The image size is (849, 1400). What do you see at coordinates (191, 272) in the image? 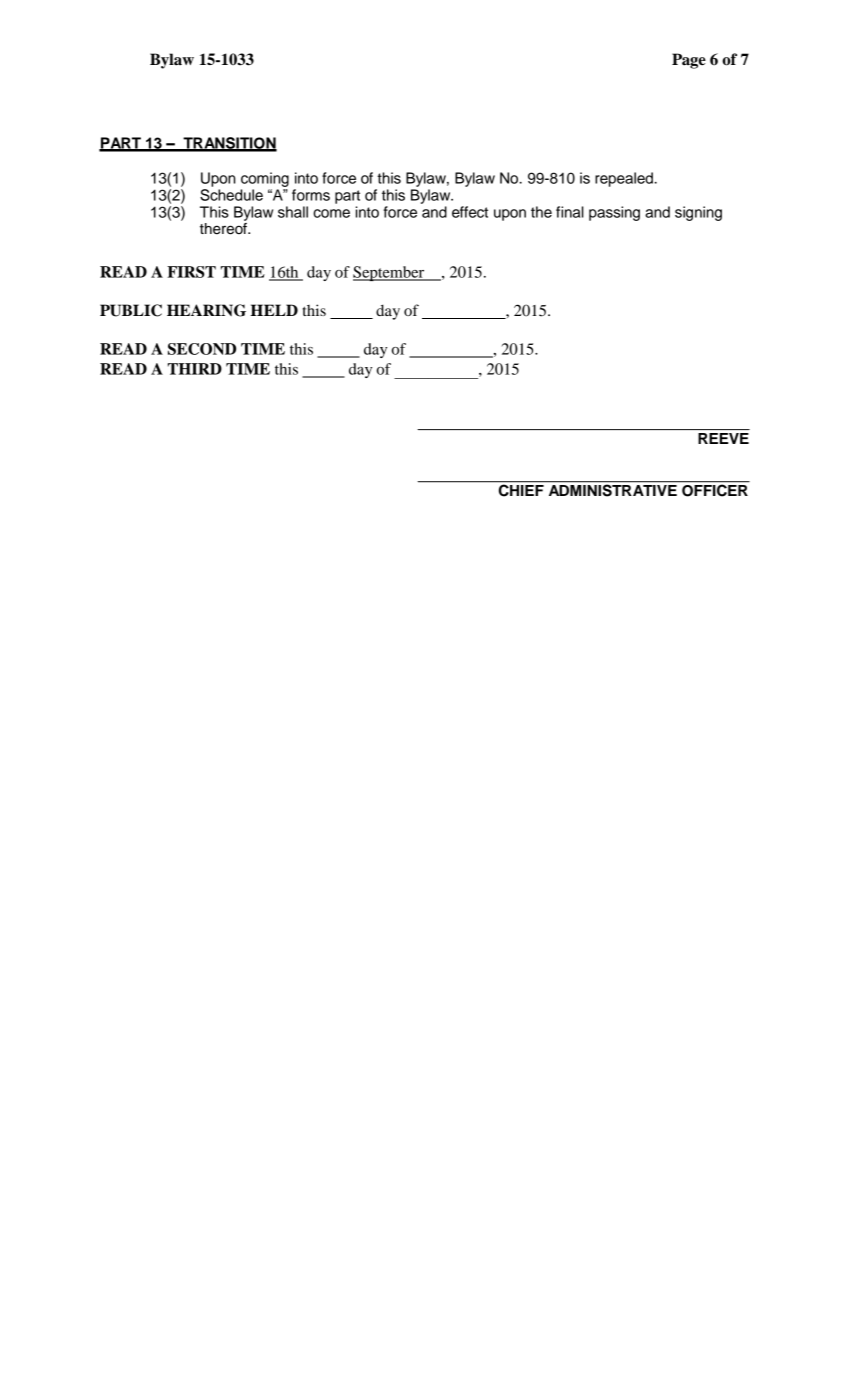
I see `FIRST` at bounding box center [191, 272].
